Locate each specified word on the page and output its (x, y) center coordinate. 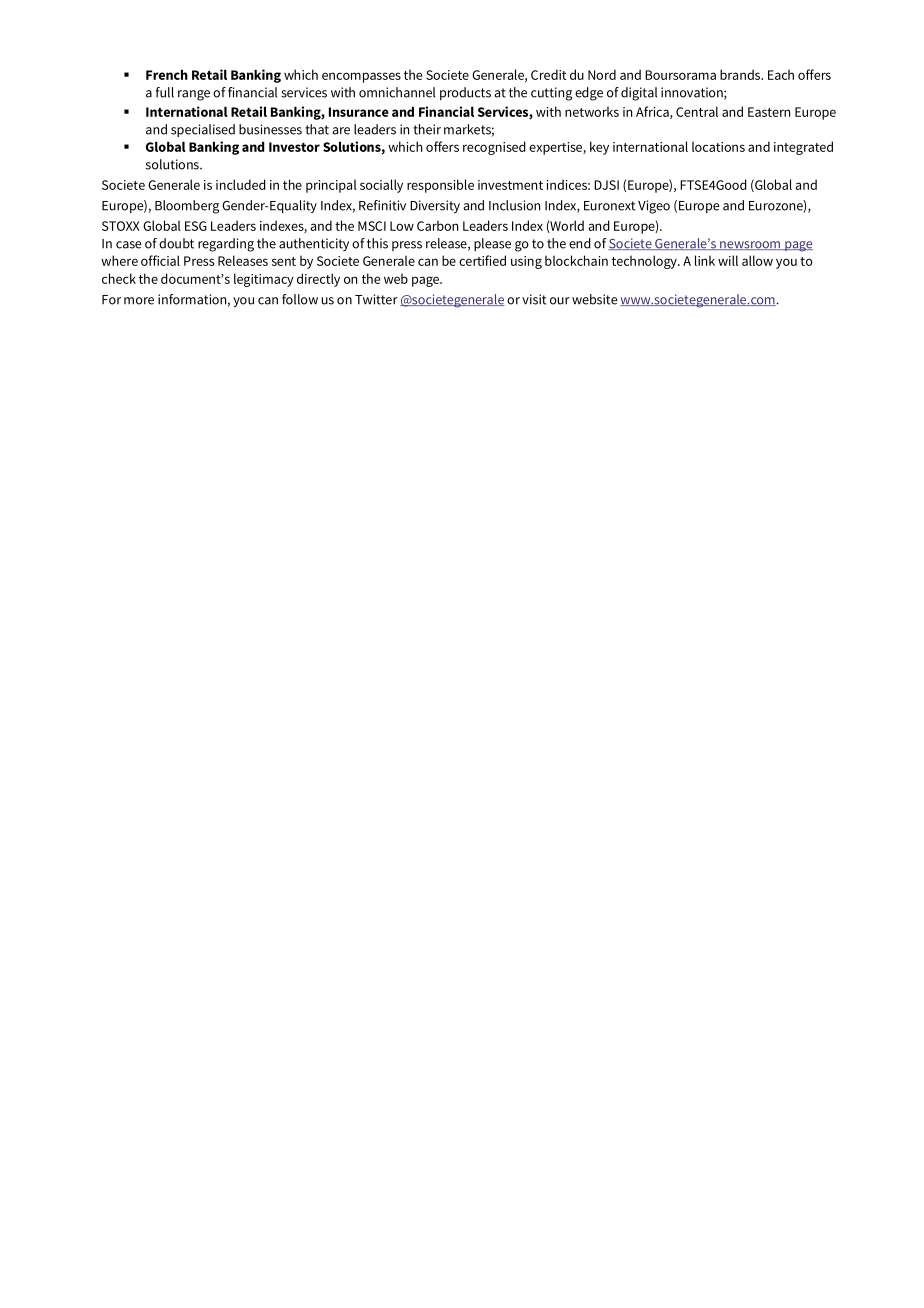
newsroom (750, 245)
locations (718, 146)
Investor (294, 147)
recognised (494, 148)
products (465, 93)
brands (741, 74)
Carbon (437, 225)
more (139, 301)
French (167, 75)
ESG (196, 226)
